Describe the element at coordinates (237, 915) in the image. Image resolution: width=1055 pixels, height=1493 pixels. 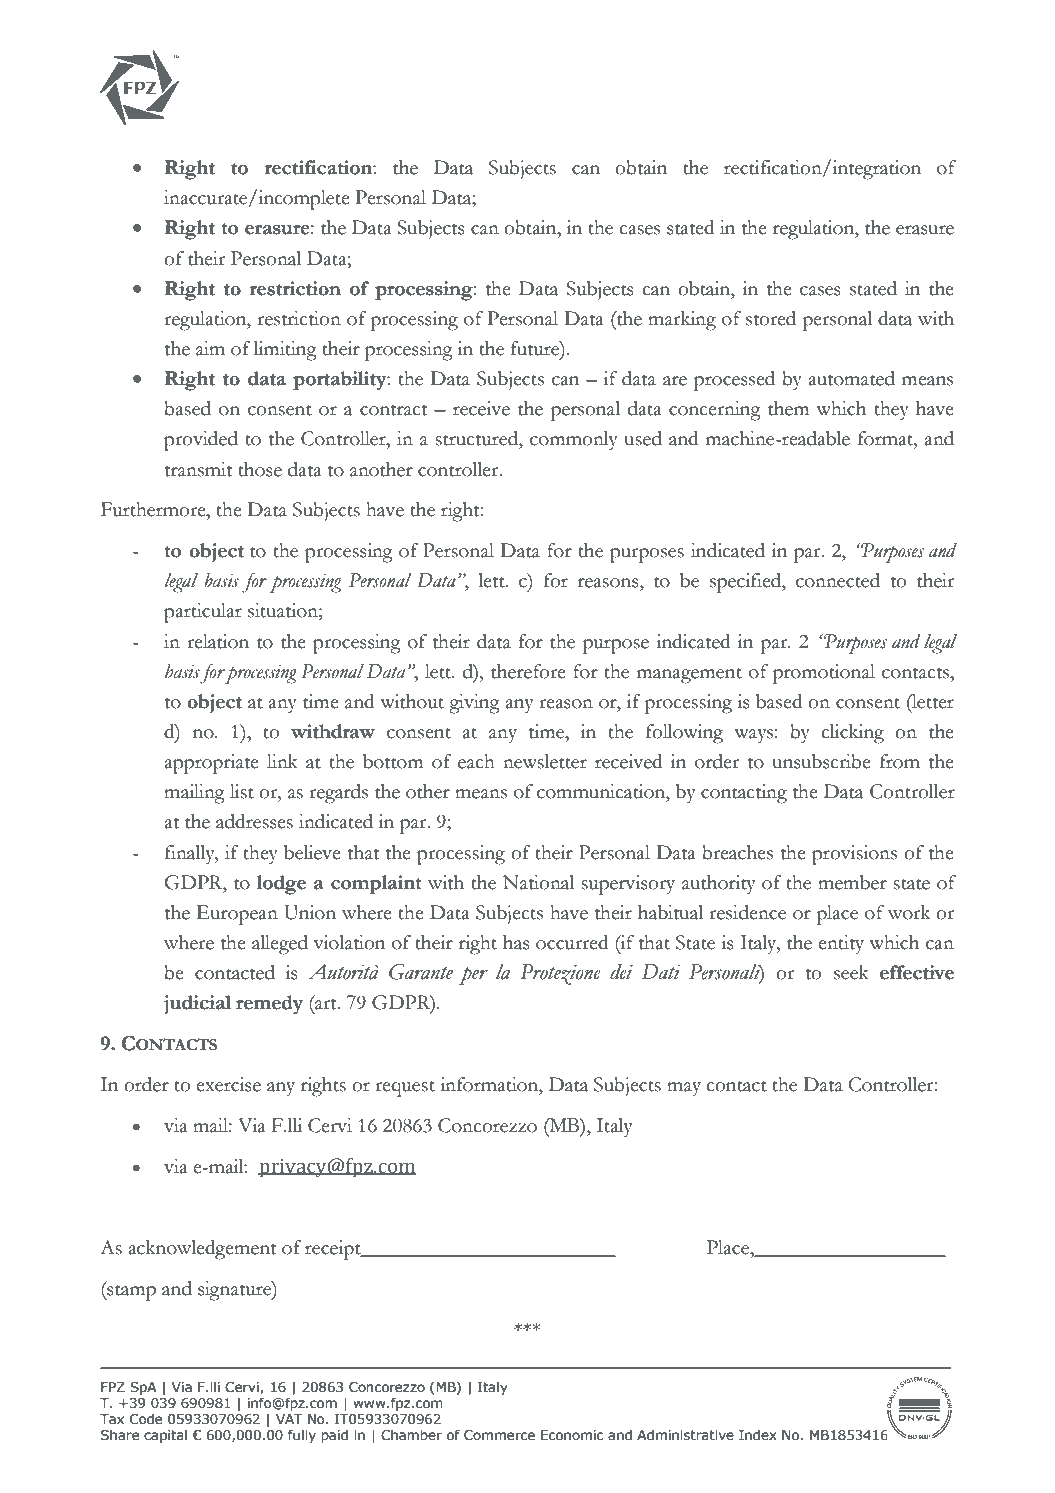
I see `European` at that location.
